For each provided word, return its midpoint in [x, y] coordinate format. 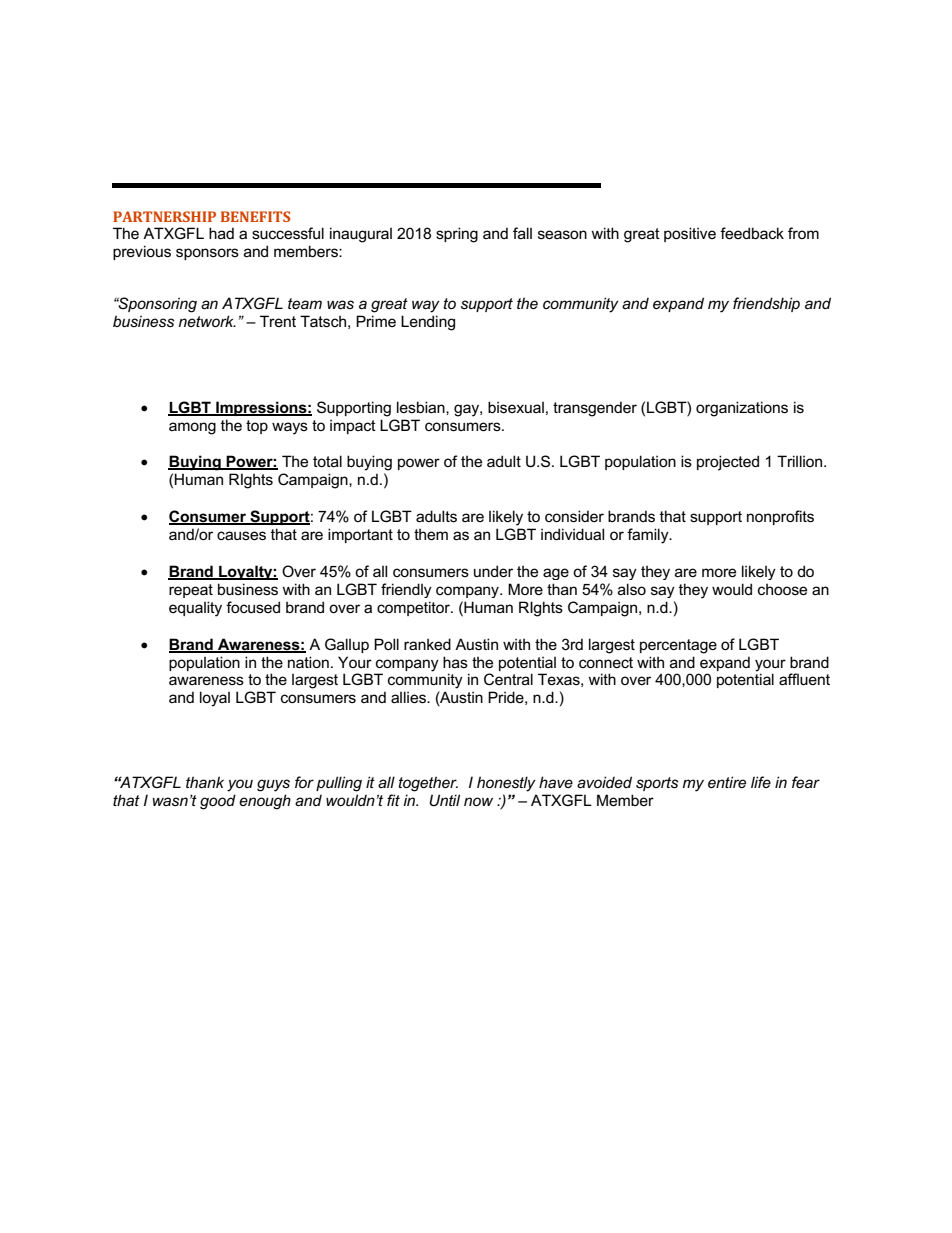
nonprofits [780, 517]
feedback [752, 233]
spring [457, 235]
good [218, 802]
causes [241, 535]
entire [727, 782]
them [431, 534]
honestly [506, 784]
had [221, 233]
